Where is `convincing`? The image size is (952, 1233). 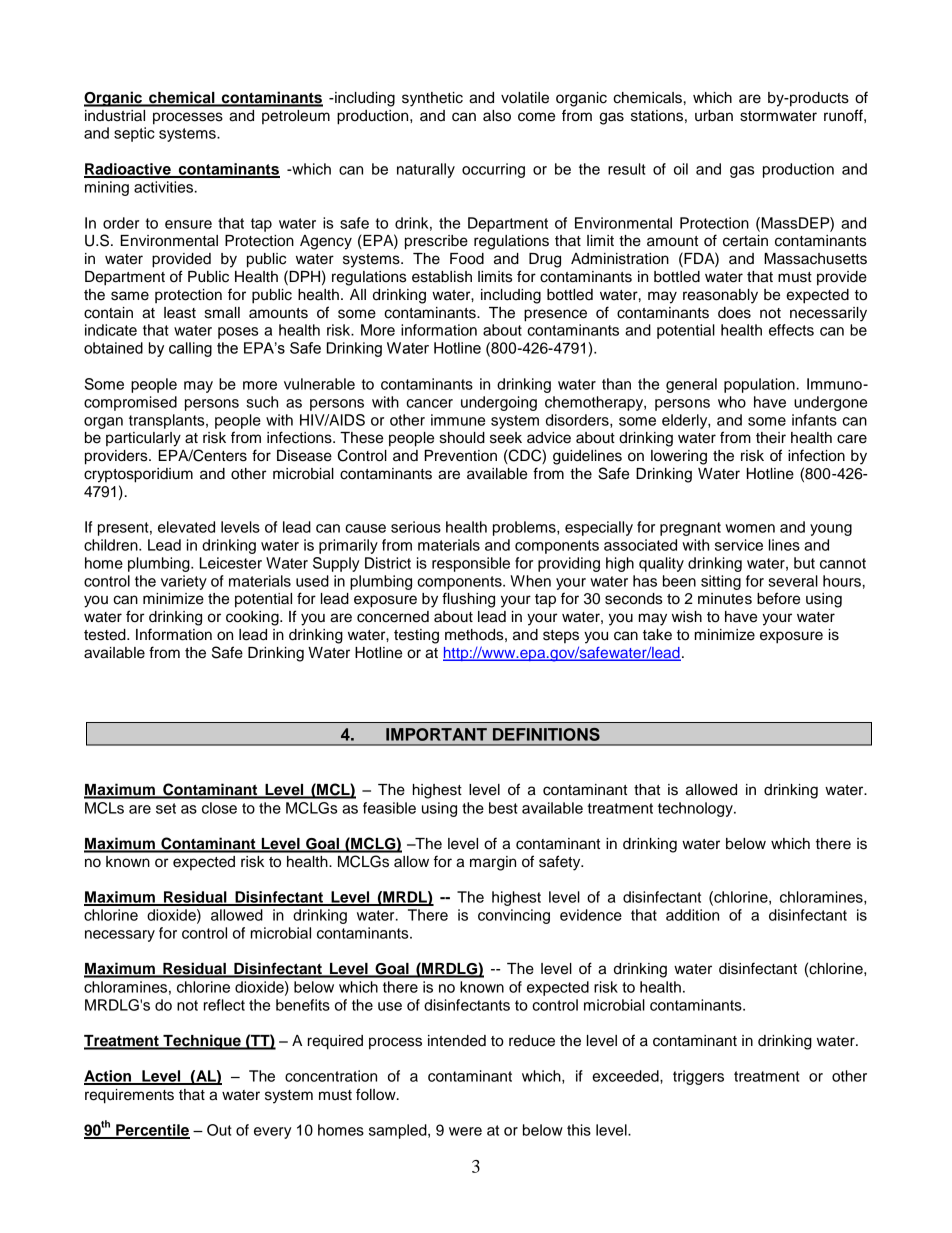 convincing is located at coordinates (514, 916).
